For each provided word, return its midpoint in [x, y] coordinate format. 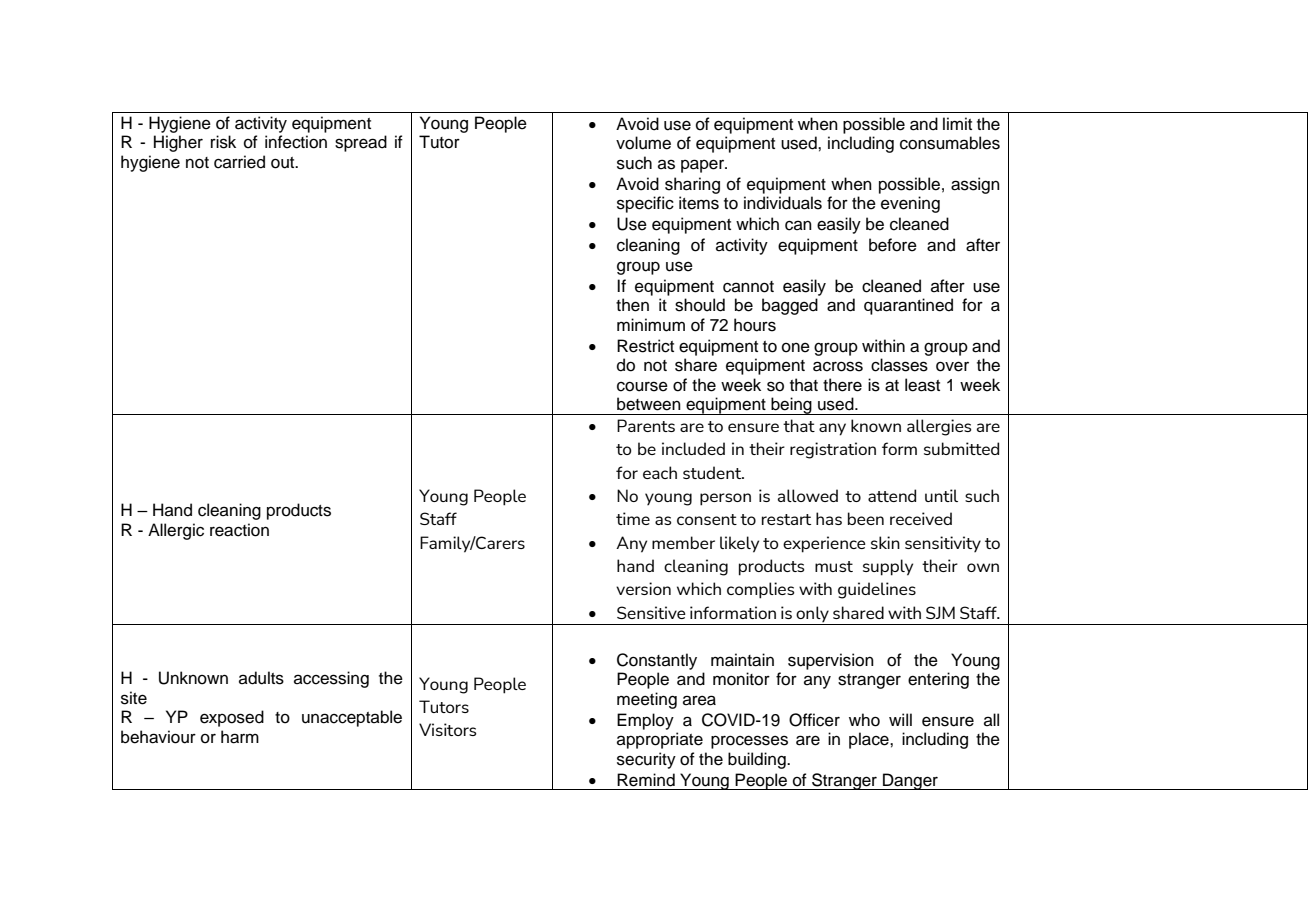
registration [833, 450]
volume [643, 143]
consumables [950, 143]
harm [240, 737]
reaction [239, 530]
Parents [646, 425]
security [646, 760]
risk [223, 142]
